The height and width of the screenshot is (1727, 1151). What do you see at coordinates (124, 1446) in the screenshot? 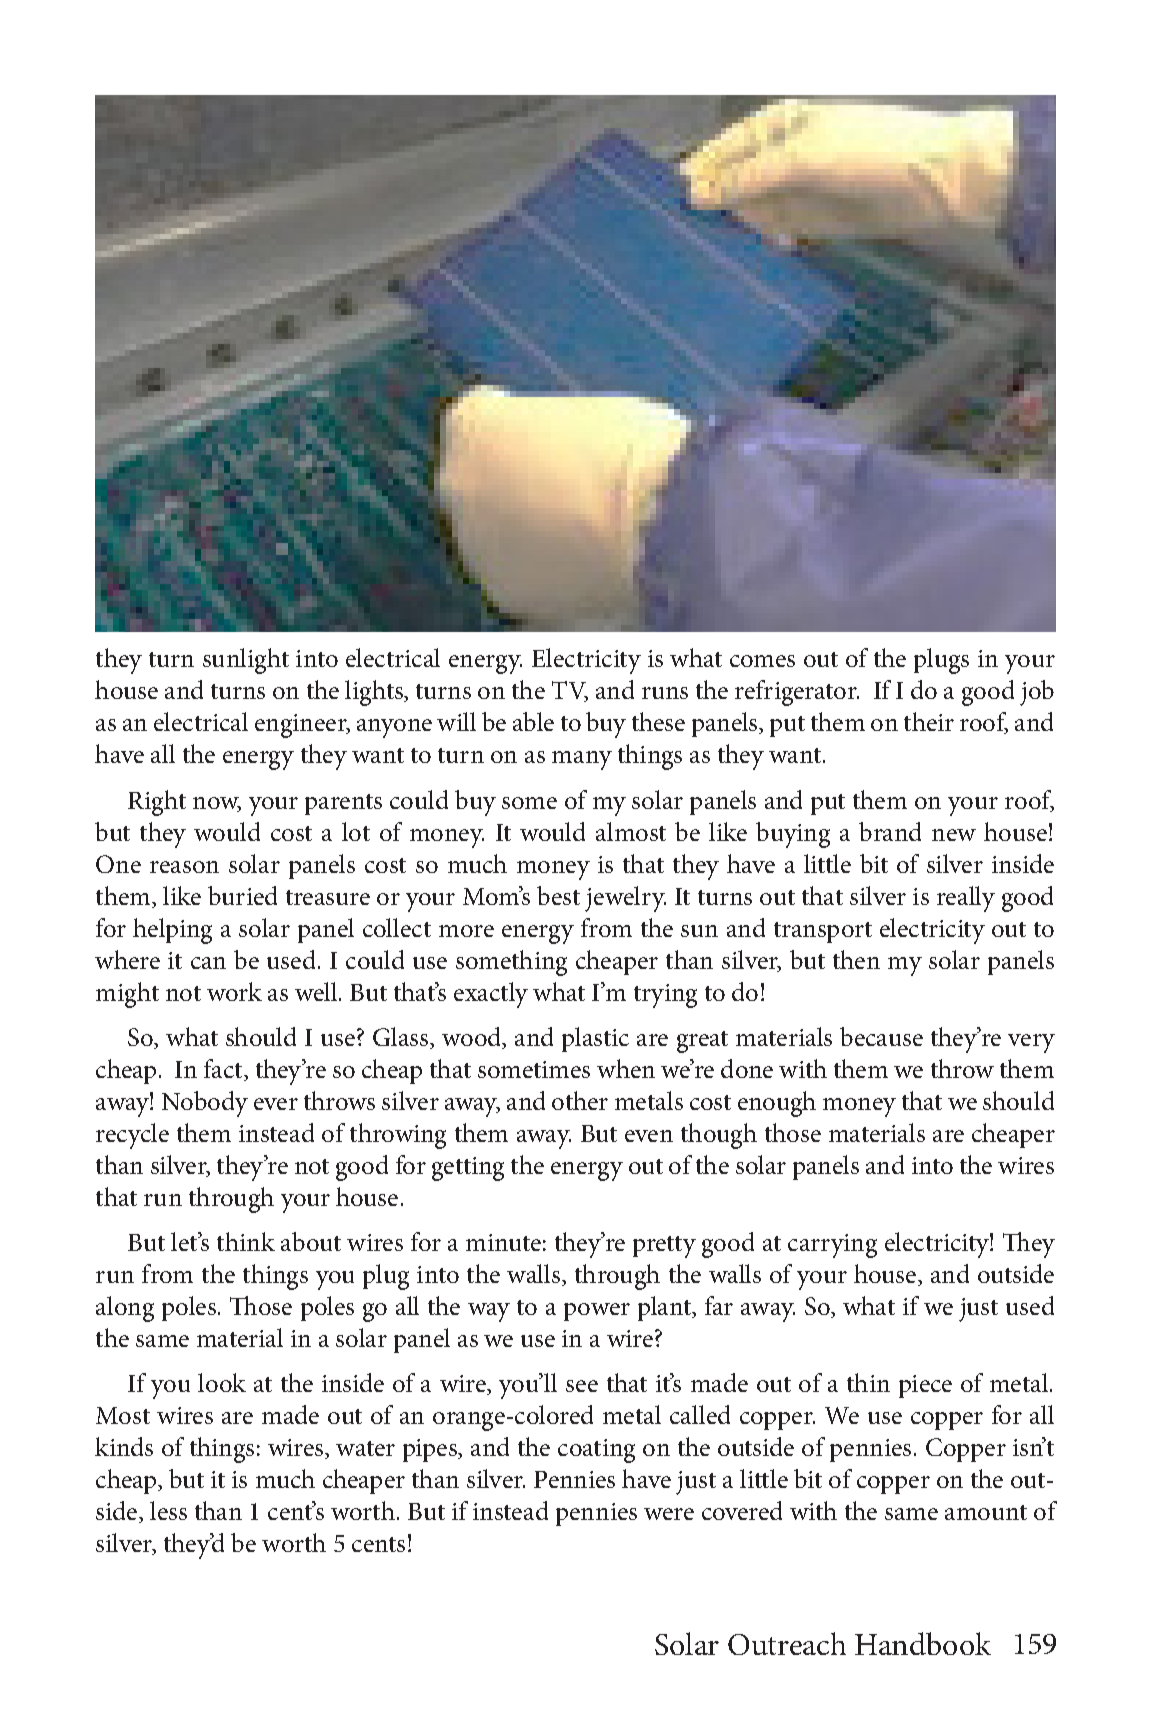
I see `kinds` at bounding box center [124, 1446].
